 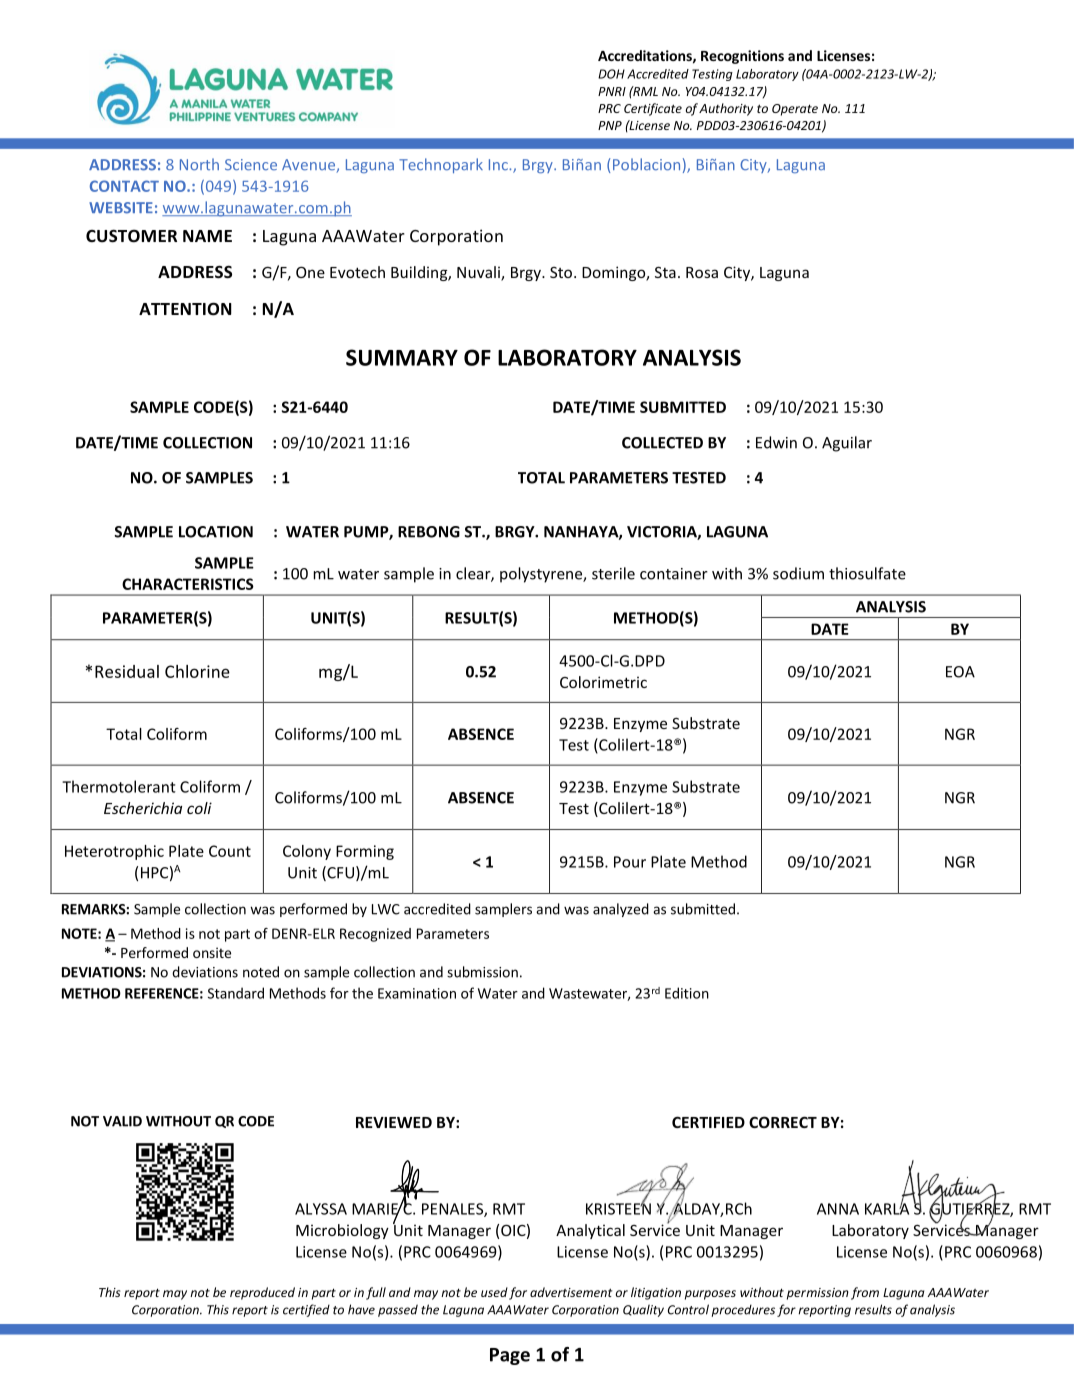 I want to click on reproduced, so click(x=262, y=1293).
